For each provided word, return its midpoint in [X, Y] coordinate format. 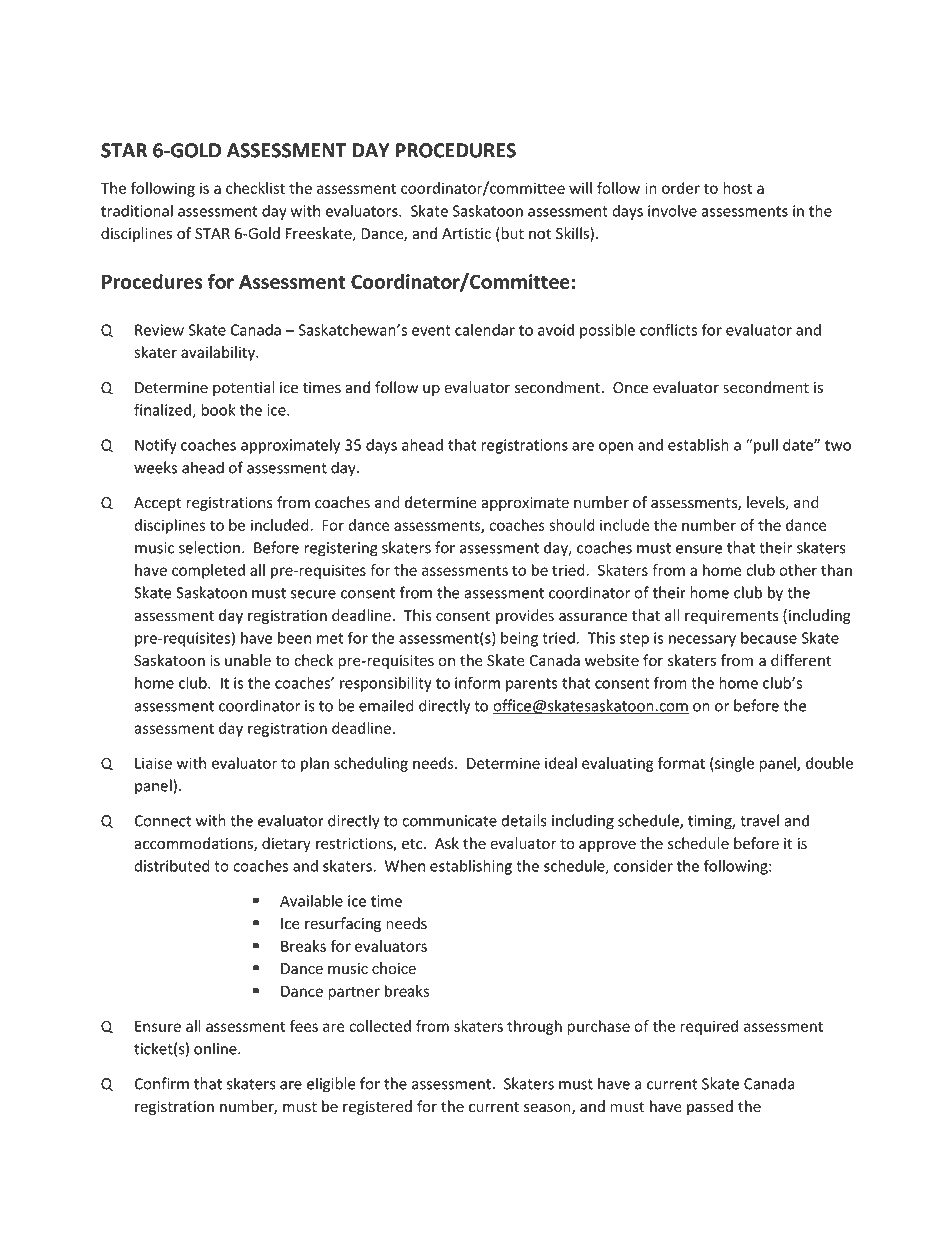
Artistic [466, 234]
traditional [137, 211]
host [737, 188]
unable [248, 660]
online [216, 1048]
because [769, 638]
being [519, 639]
